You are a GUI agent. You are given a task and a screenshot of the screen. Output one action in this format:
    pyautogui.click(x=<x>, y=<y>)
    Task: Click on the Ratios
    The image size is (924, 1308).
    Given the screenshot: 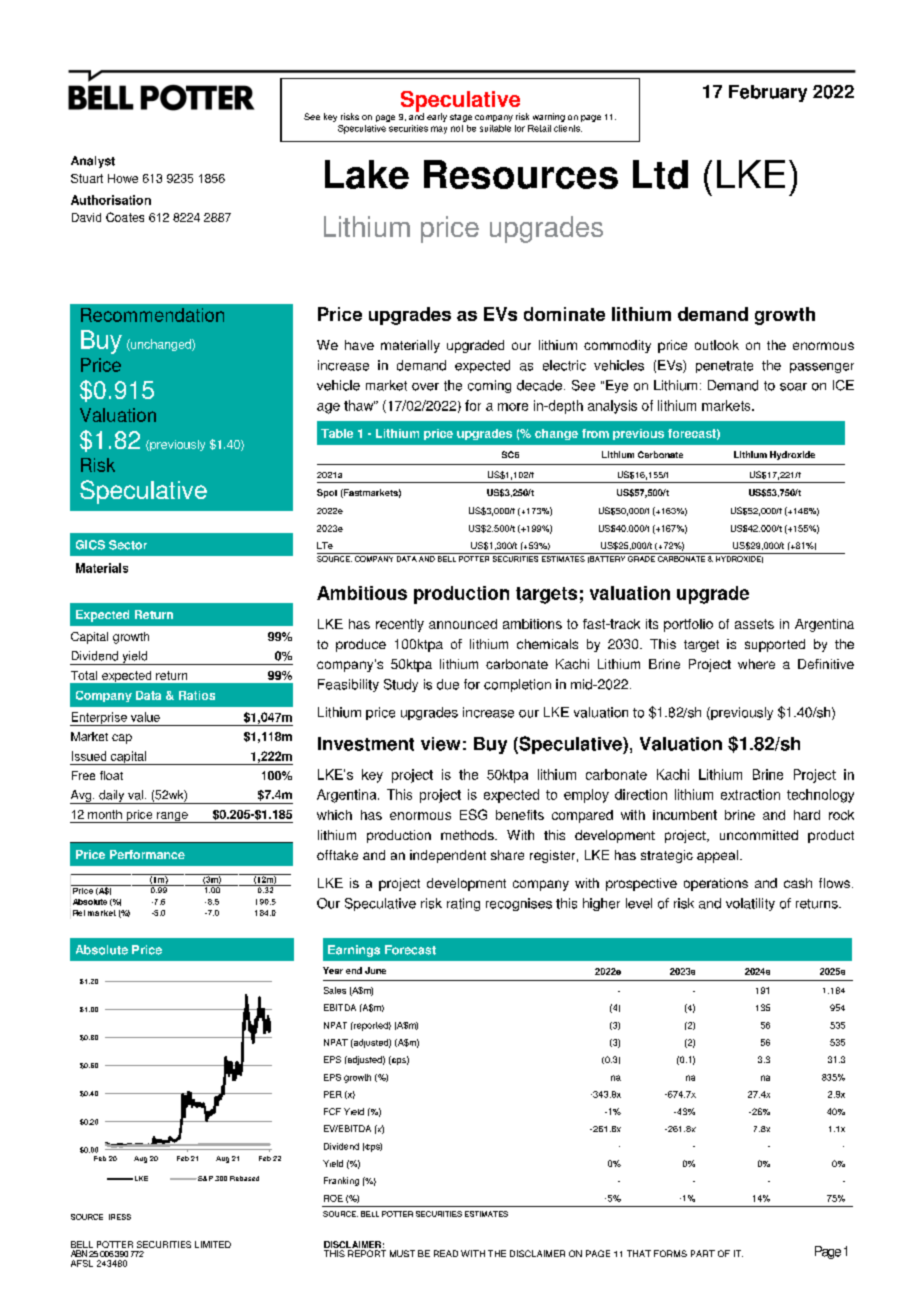 What is the action you would take?
    pyautogui.click(x=197, y=695)
